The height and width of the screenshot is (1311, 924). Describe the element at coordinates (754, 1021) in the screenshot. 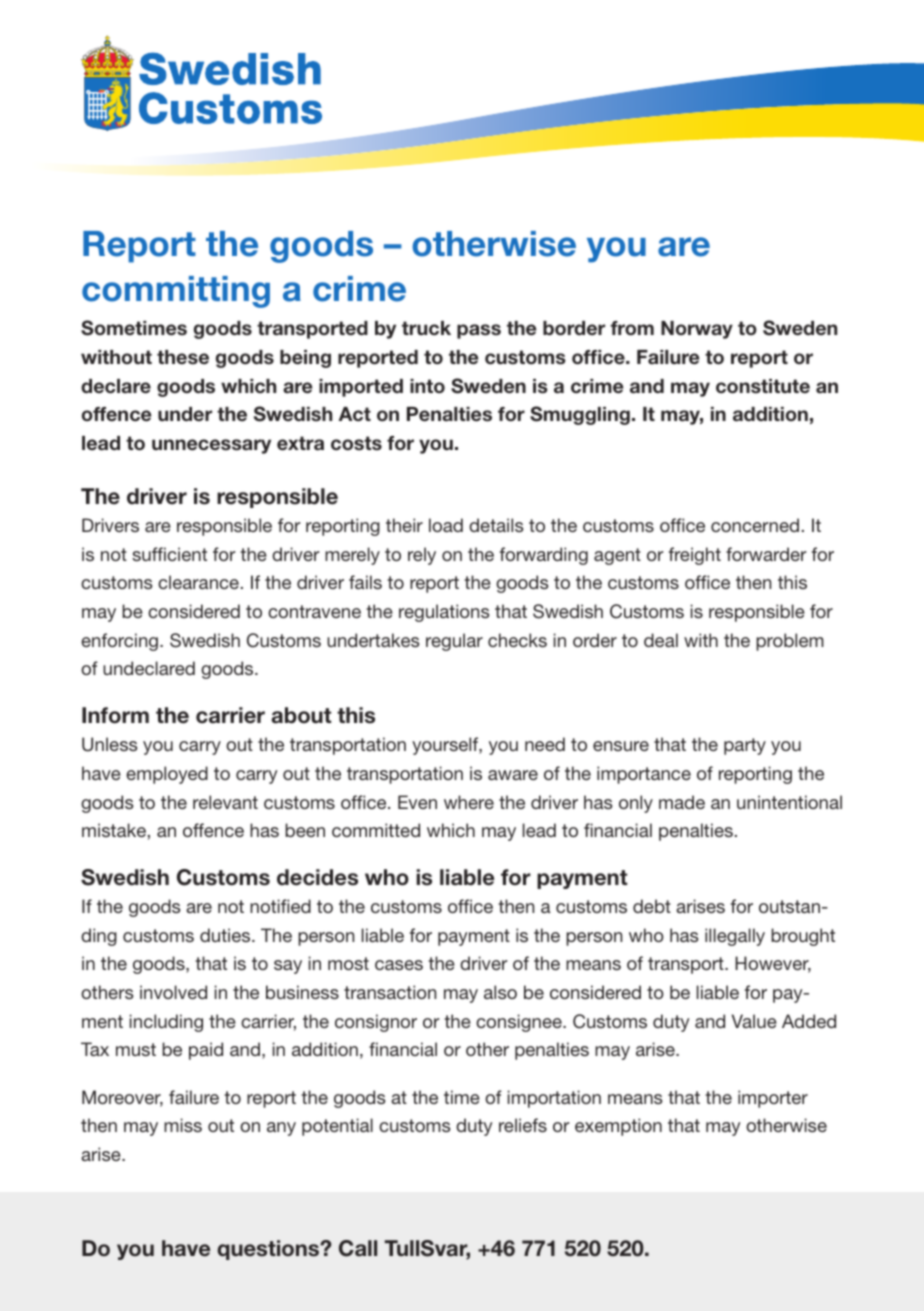

I see `Value` at that location.
